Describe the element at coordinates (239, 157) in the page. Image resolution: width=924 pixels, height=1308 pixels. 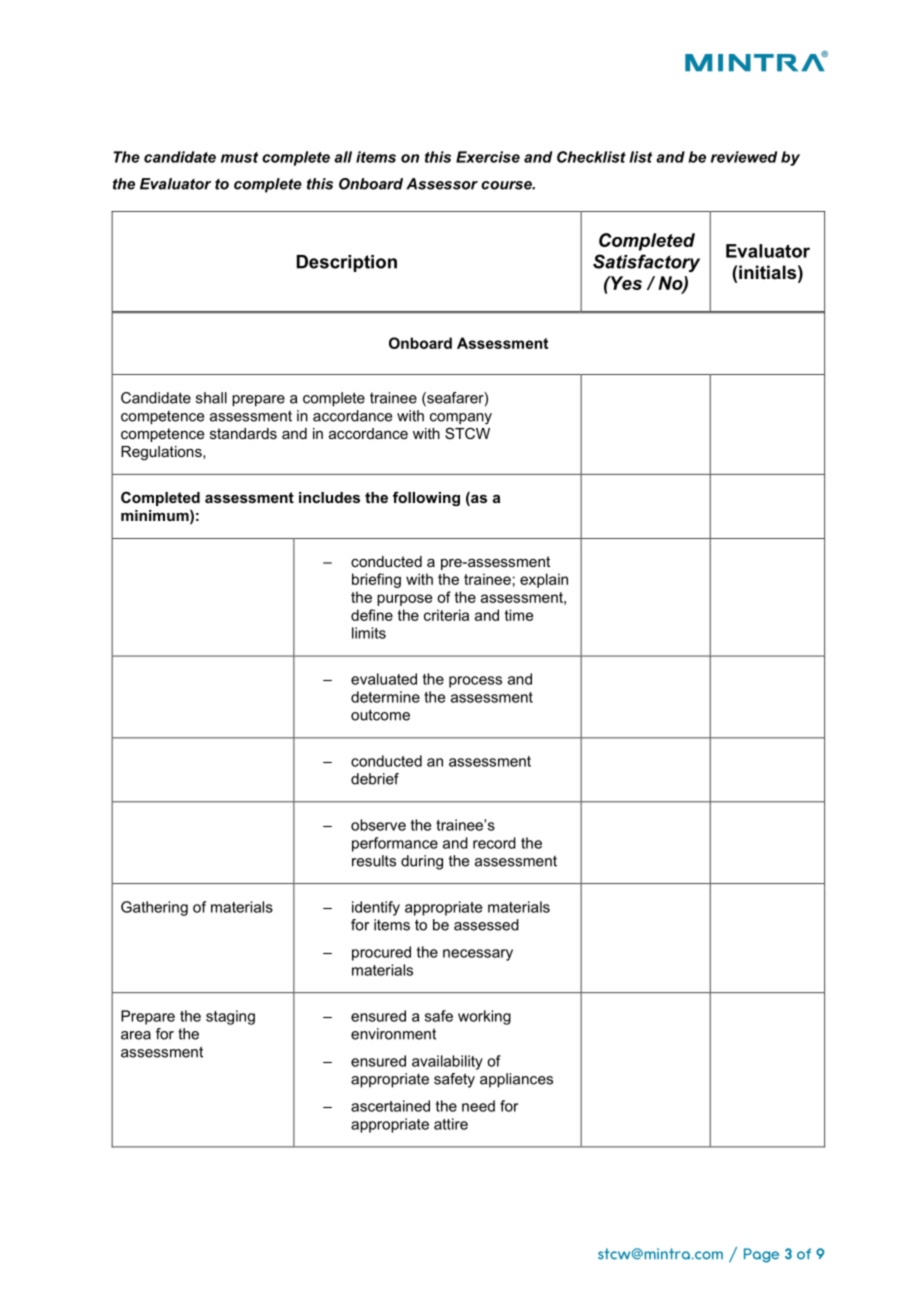
I see `must` at that location.
